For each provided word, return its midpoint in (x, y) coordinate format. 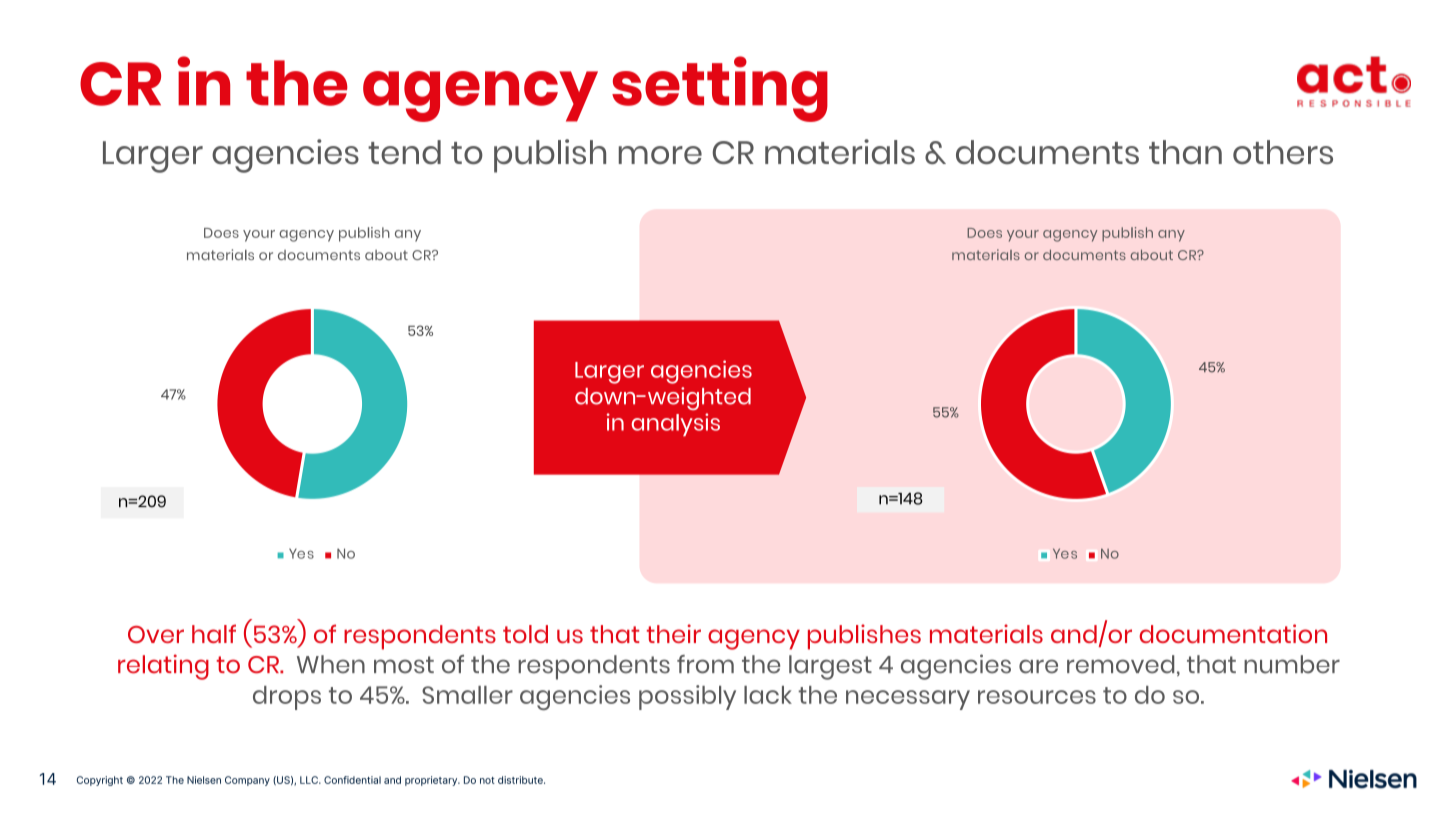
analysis (676, 424)
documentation (1233, 633)
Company (247, 781)
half (214, 633)
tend (404, 152)
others (1283, 152)
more (660, 155)
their (674, 633)
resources (1037, 697)
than (1185, 152)
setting (720, 89)
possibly (687, 697)
